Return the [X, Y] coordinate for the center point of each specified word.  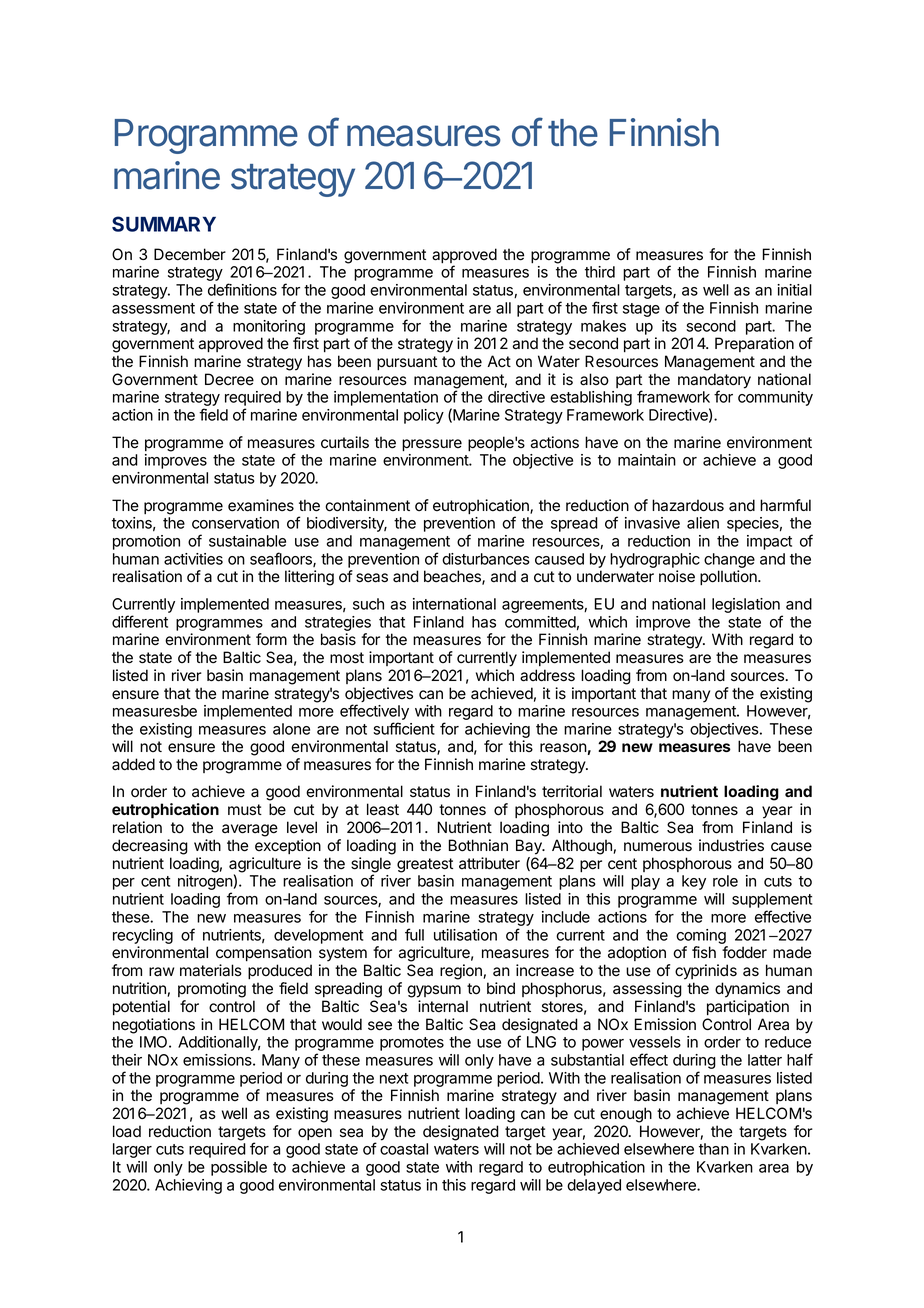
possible [239, 1168]
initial [794, 290]
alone [291, 729]
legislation [747, 607]
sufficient [404, 728]
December [190, 254]
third [600, 272]
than [714, 1149]
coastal [404, 1149]
